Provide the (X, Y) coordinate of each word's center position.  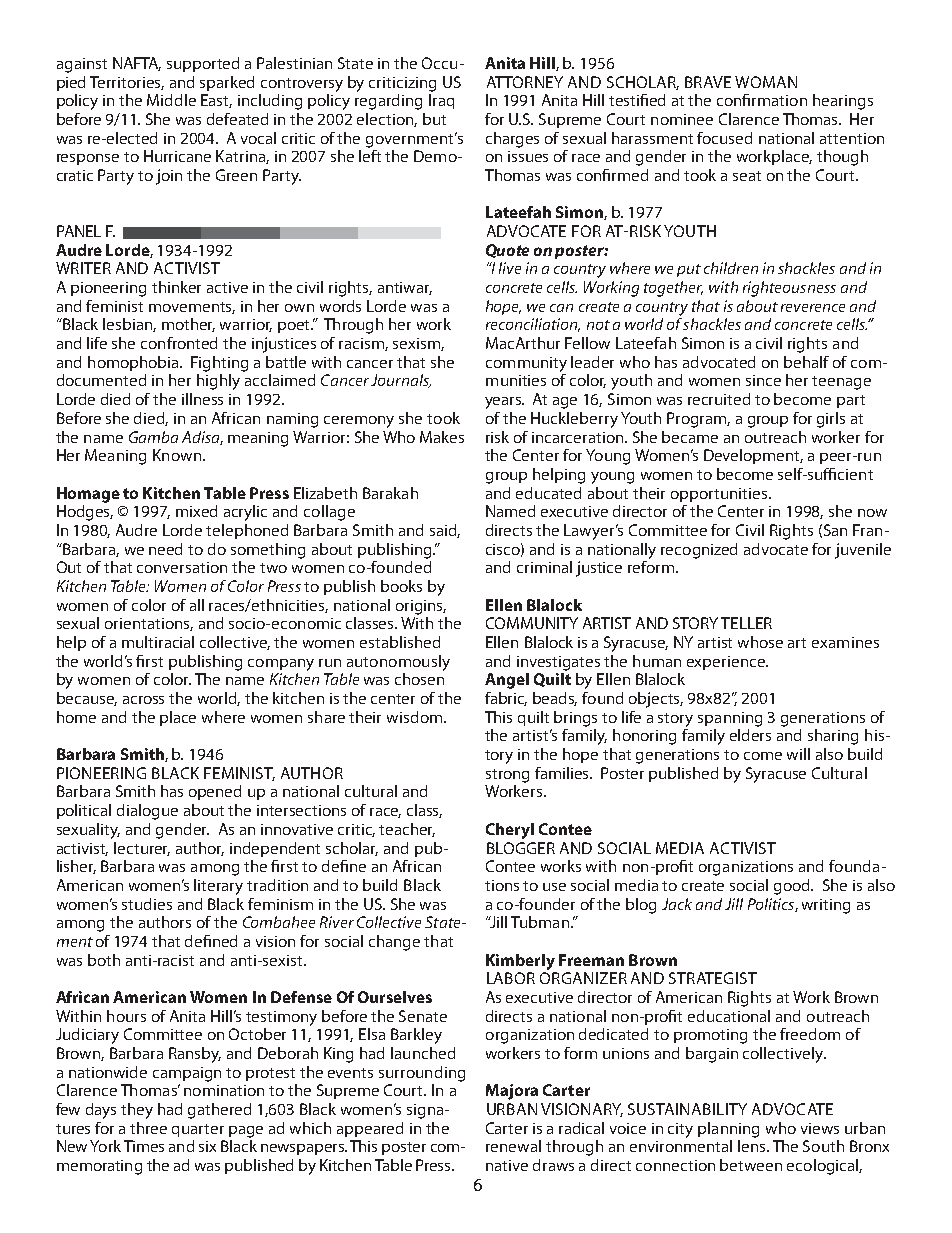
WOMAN (766, 82)
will (798, 754)
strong (507, 776)
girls (831, 420)
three (148, 1128)
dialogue (147, 812)
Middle (171, 100)
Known (177, 455)
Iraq (441, 101)
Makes (442, 437)
